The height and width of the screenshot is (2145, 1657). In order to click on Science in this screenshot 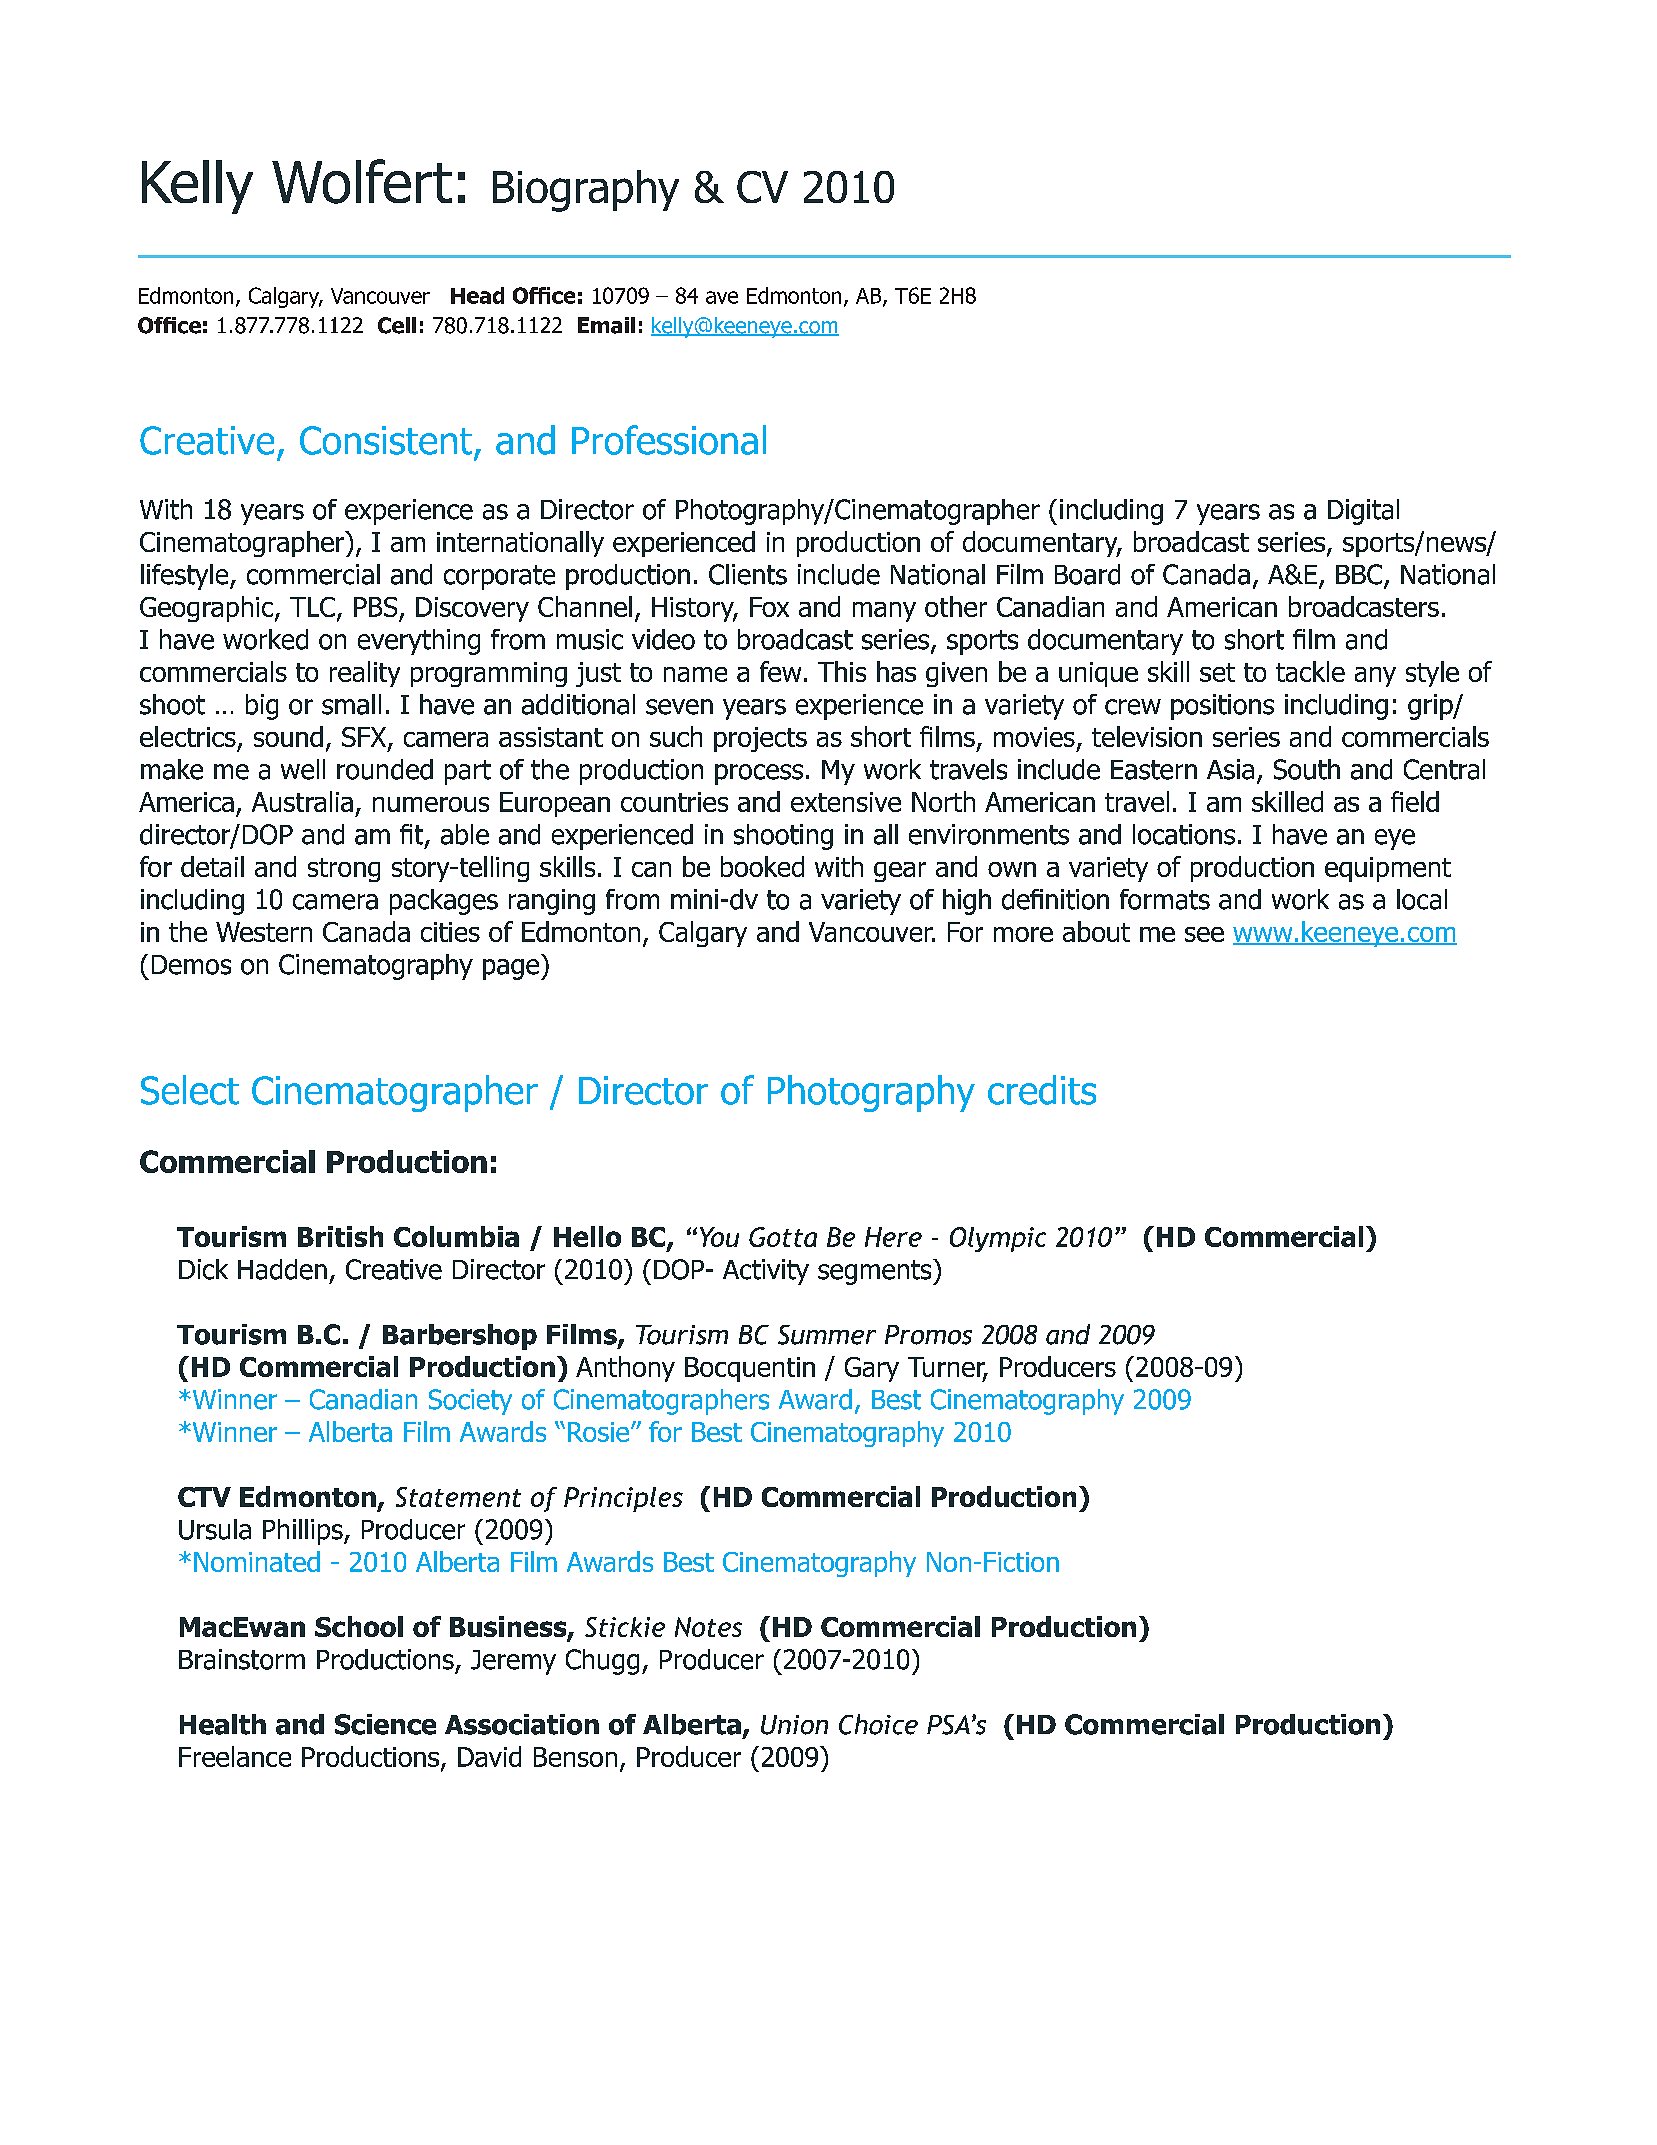, I will do `click(385, 1724)`.
